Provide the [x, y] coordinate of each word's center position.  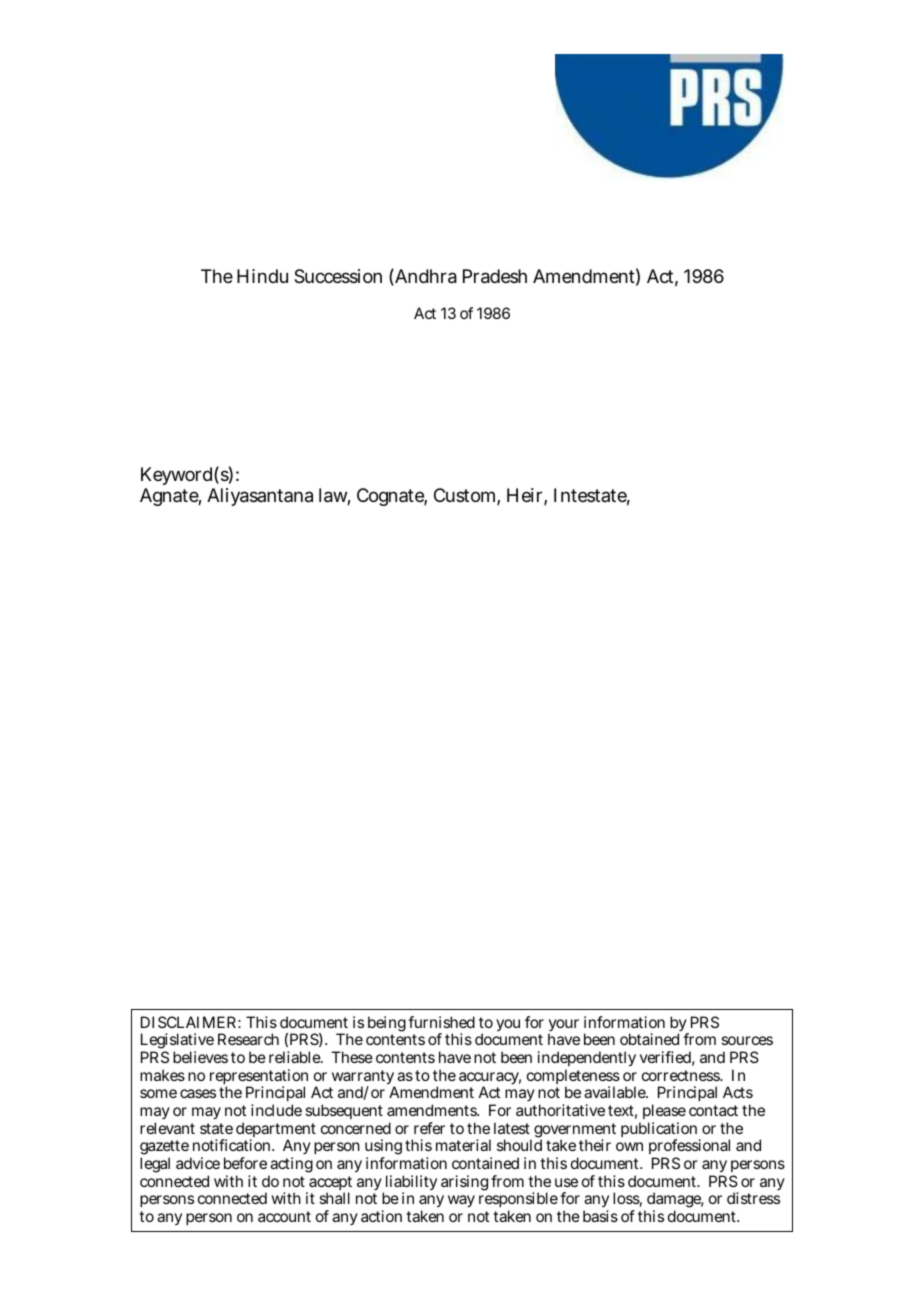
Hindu [262, 276]
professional [689, 1148]
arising [464, 1183]
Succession [338, 276]
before [245, 1163]
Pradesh [495, 276]
